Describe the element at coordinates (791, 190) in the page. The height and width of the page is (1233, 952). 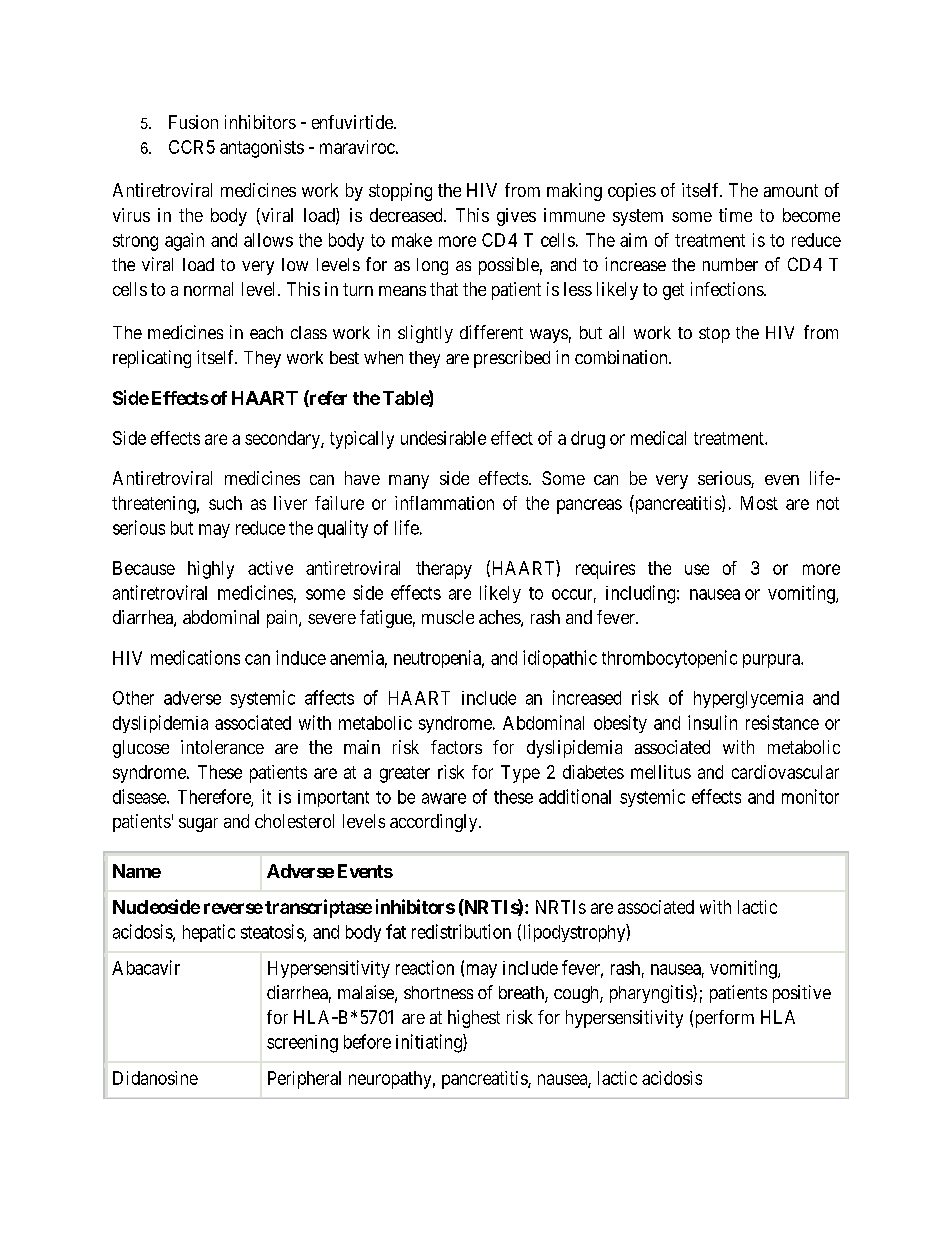
I see `amount` at that location.
